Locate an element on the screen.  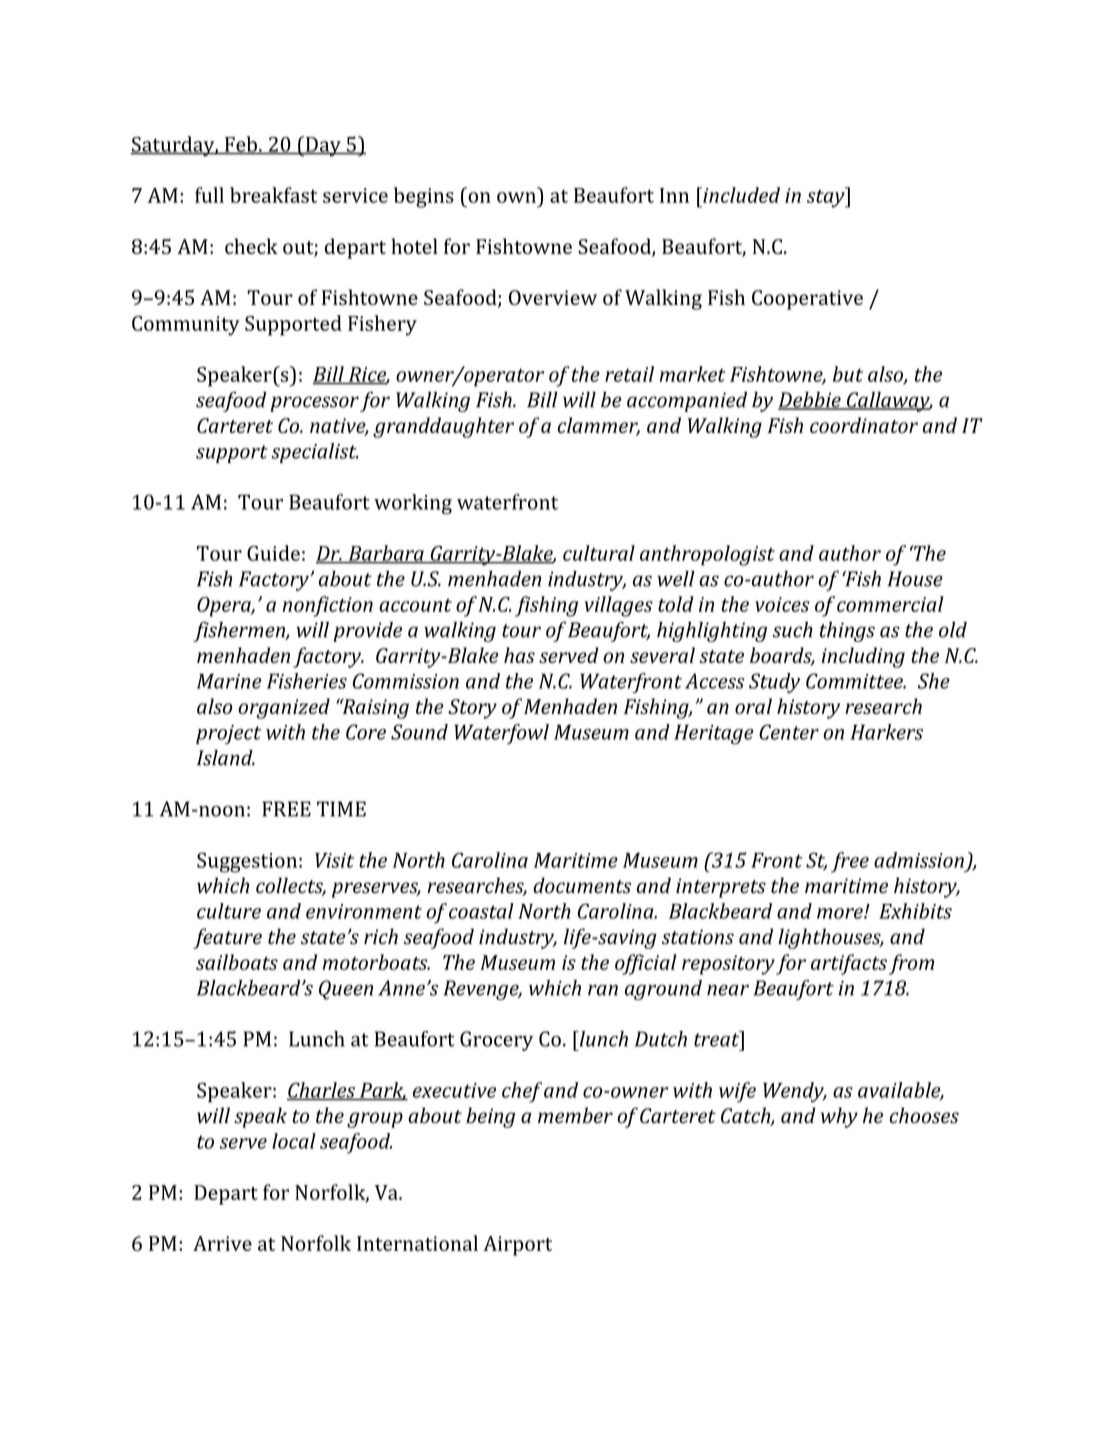
Inn is located at coordinates (674, 195).
